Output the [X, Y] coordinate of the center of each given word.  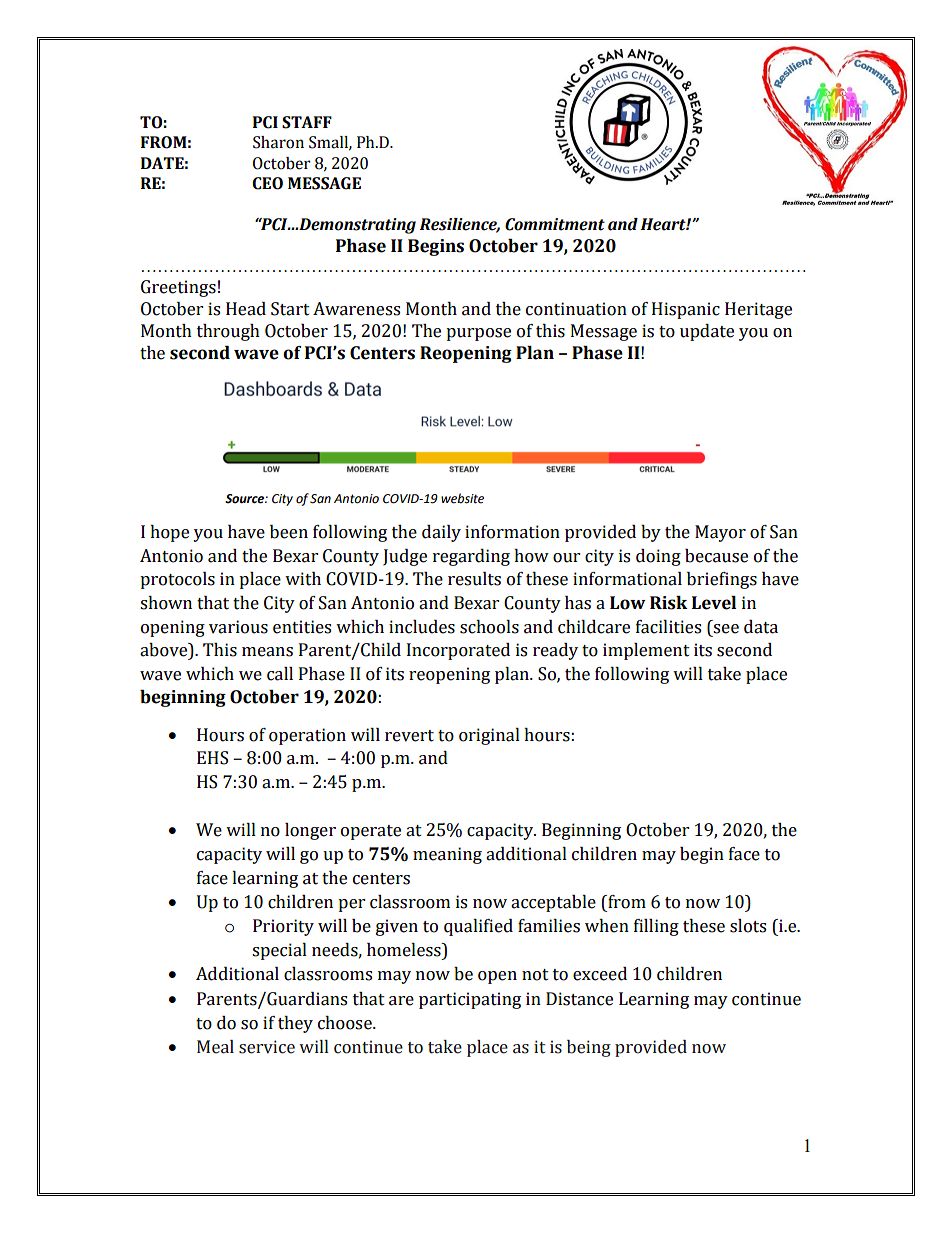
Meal [215, 1047]
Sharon [278, 142]
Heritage [758, 310]
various [238, 627]
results [474, 579]
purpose [478, 334]
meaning [447, 855]
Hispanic [686, 310]
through [228, 332]
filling [656, 927]
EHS [212, 758]
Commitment [555, 224]
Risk [669, 603]
